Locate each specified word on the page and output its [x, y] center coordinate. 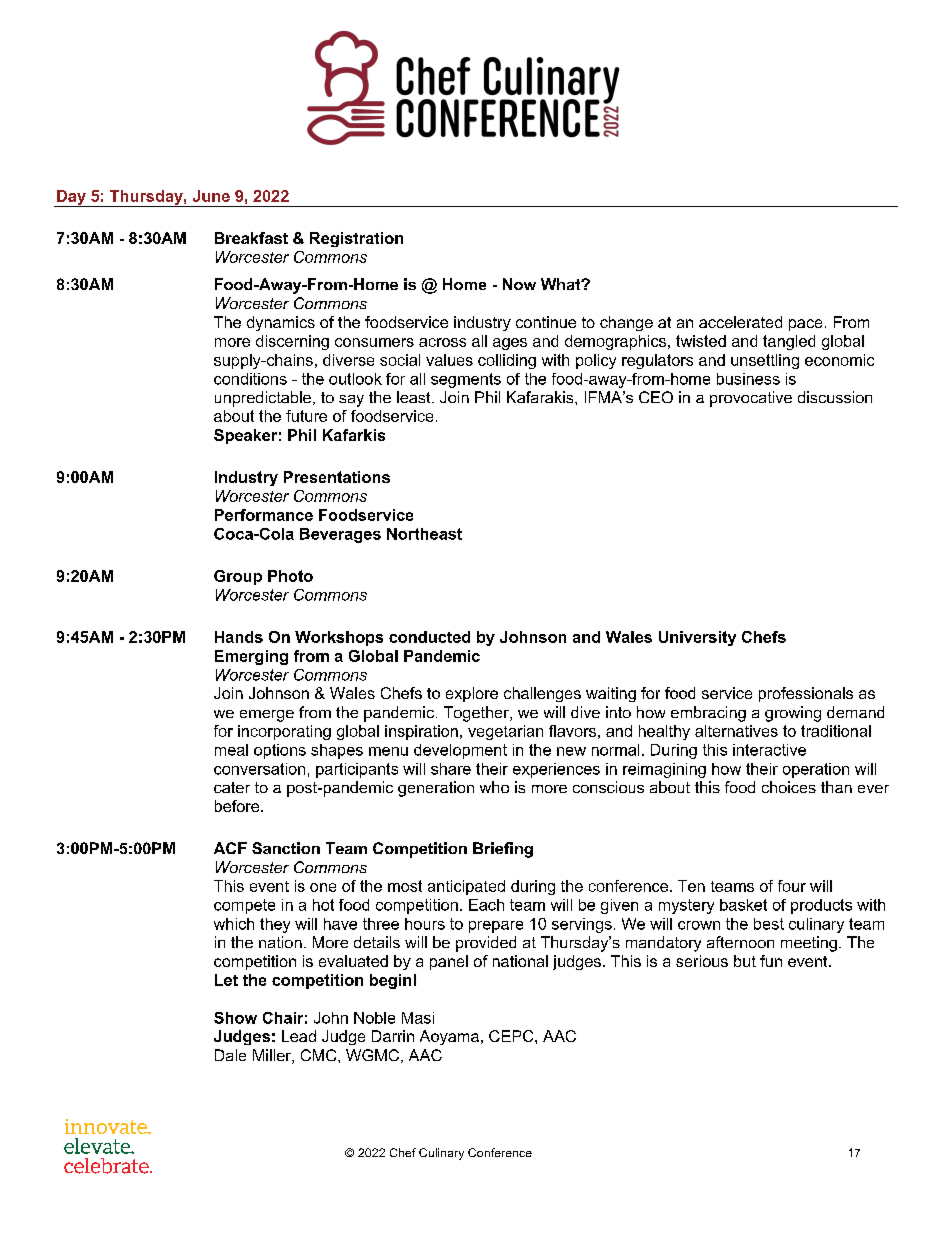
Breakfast [251, 238]
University [697, 638]
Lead [299, 1036]
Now [519, 284]
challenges [542, 694]
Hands [239, 637]
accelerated [740, 322]
